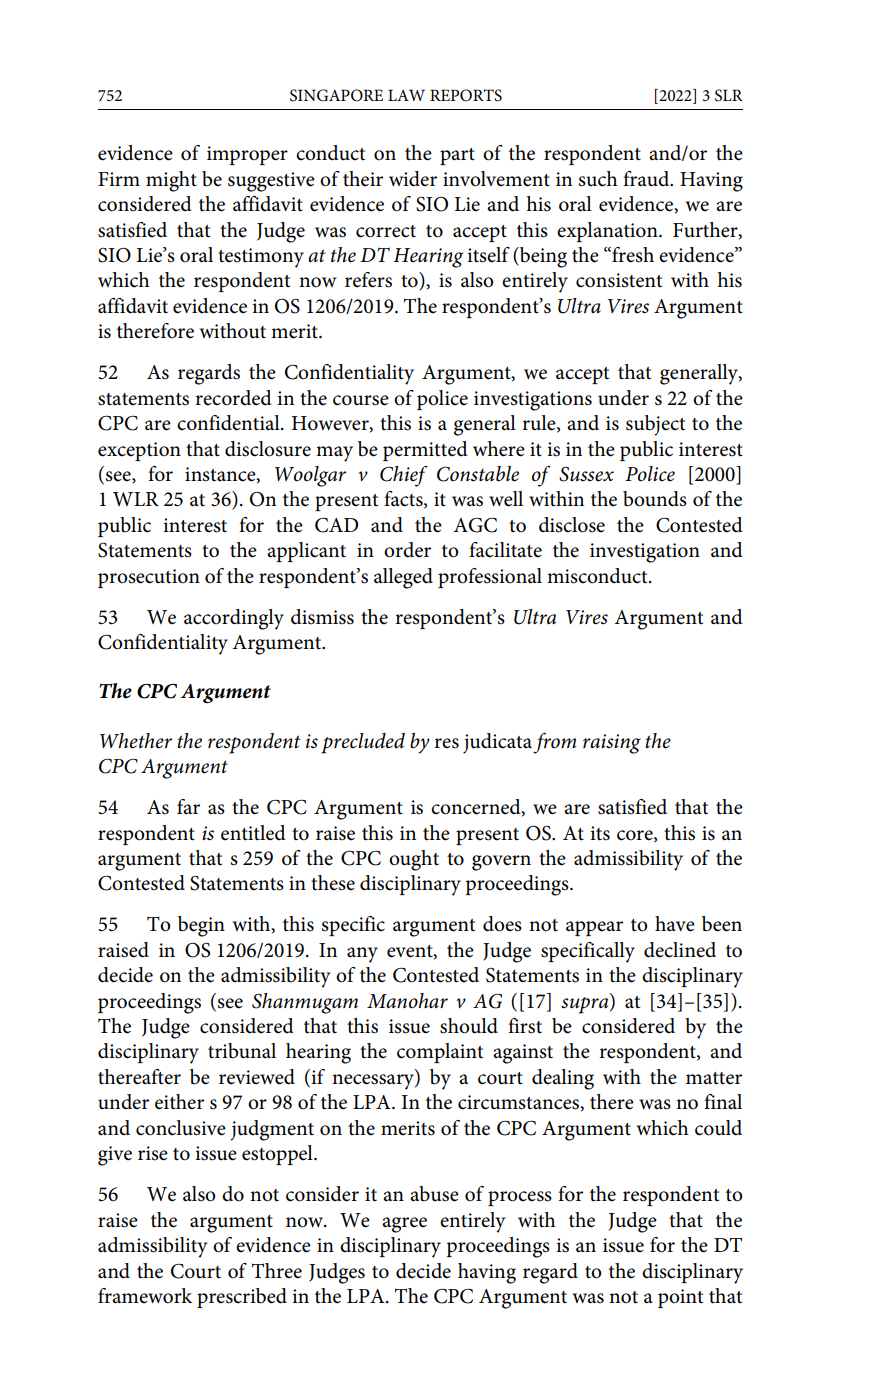 Image resolution: width=877 pixels, height=1383 pixels. I want to click on ought, so click(414, 860).
